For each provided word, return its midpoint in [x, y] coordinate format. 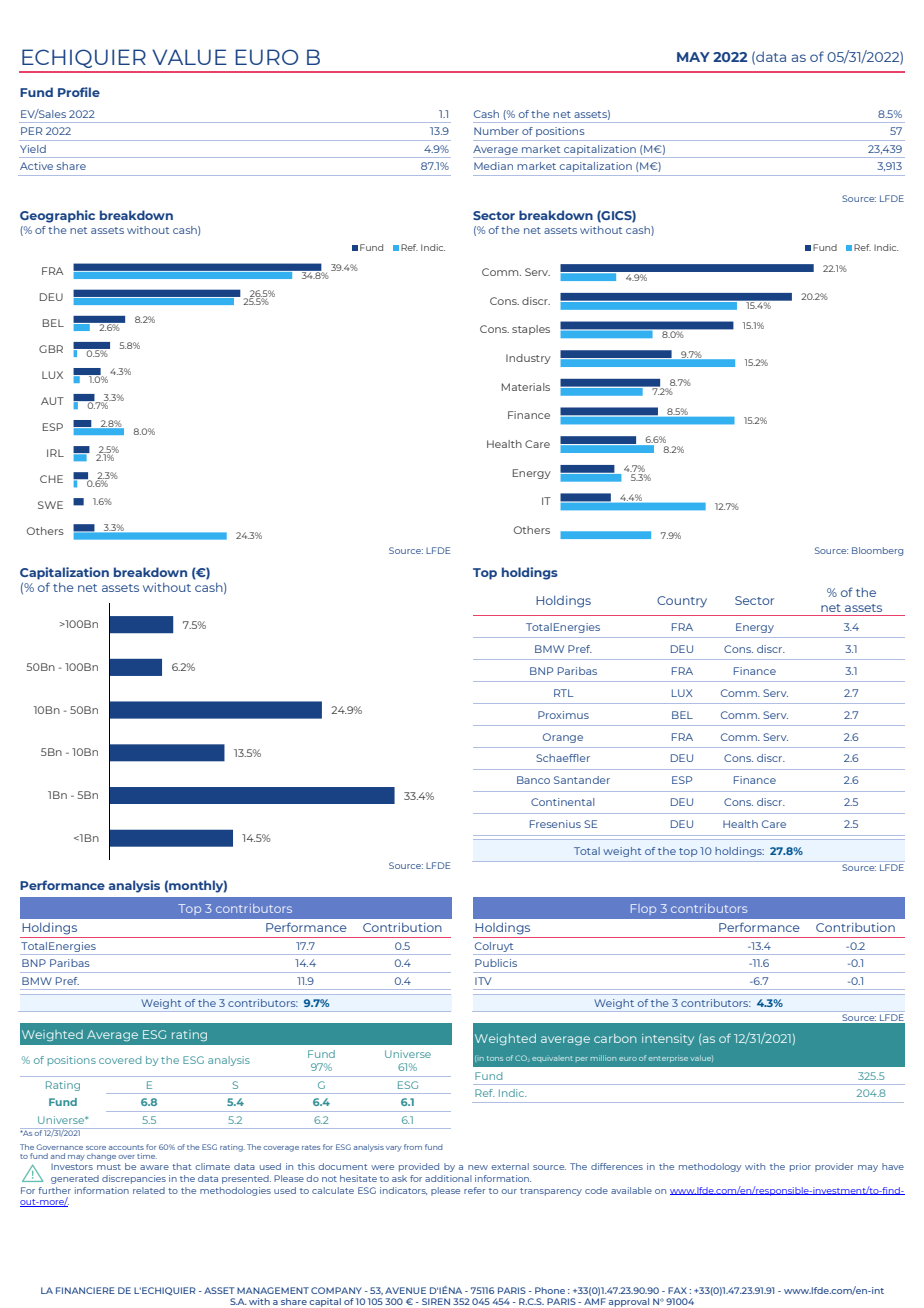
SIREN [436, 1301]
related [149, 1190]
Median [493, 166]
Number [496, 131]
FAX [677, 1290]
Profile [79, 92]
